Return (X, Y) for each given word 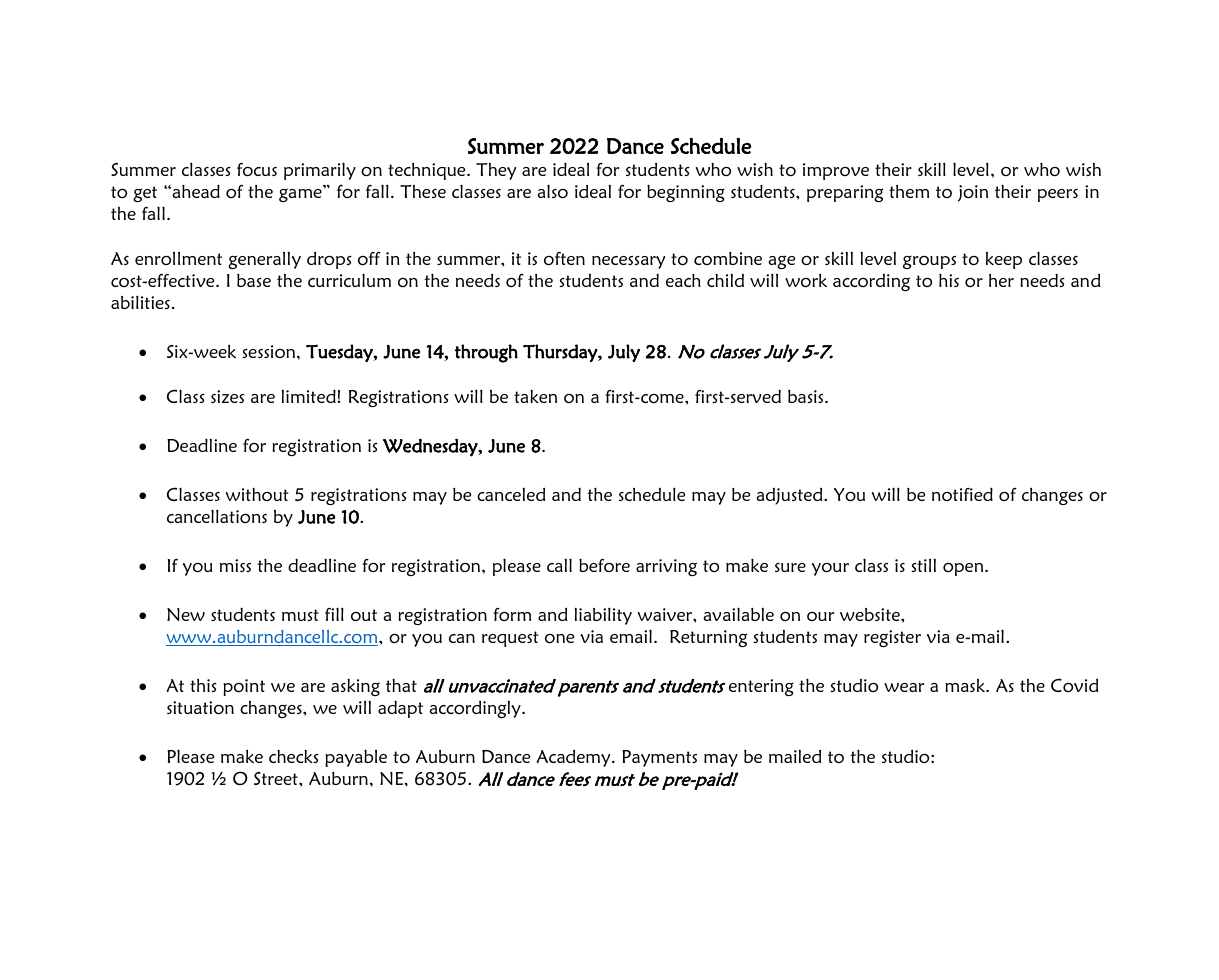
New (186, 614)
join (973, 193)
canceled (511, 494)
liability (603, 616)
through (486, 353)
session (270, 351)
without (257, 494)
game (301, 194)
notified (962, 494)
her (1001, 280)
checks (294, 756)
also (552, 191)
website (871, 614)
